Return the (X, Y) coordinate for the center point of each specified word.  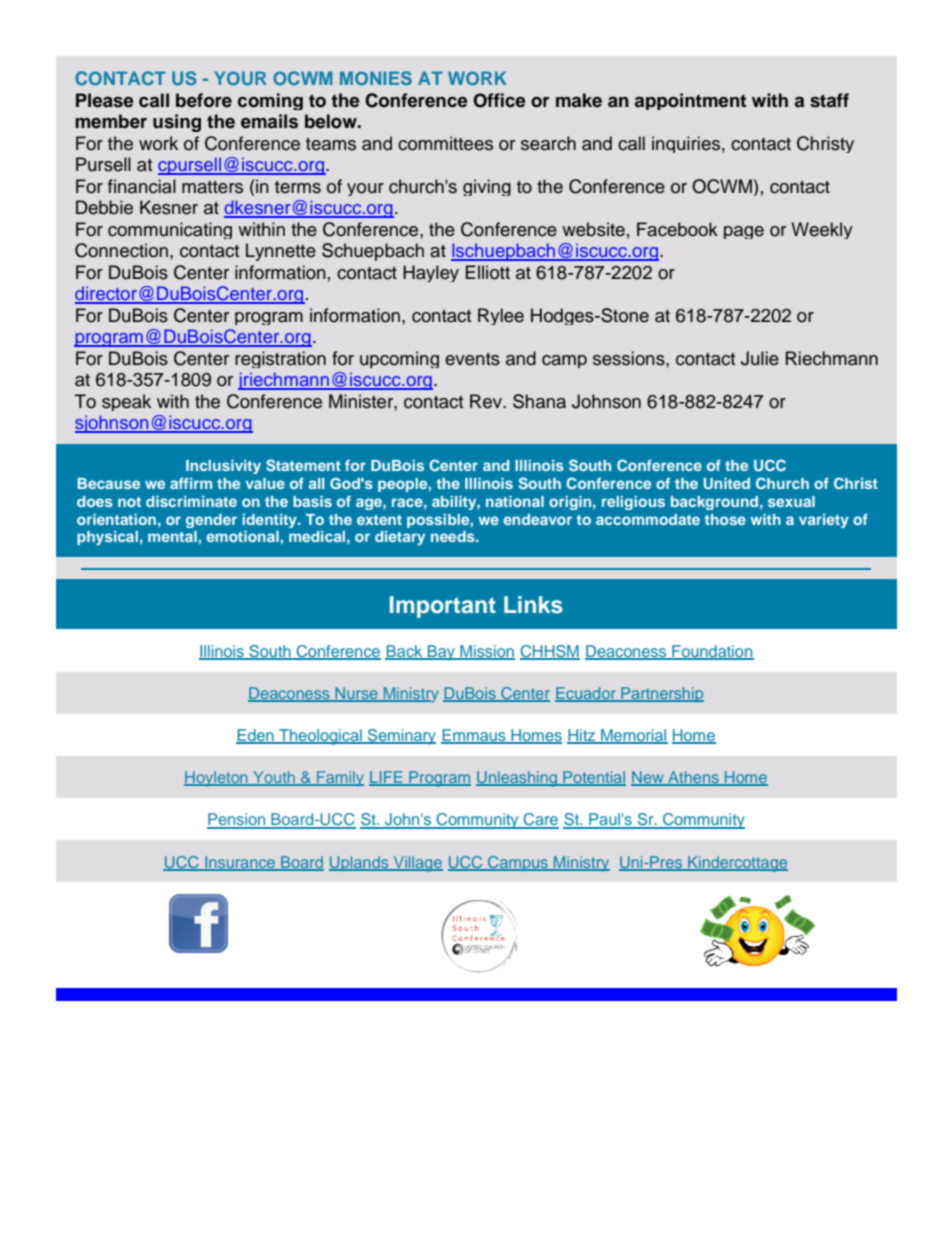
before (204, 100)
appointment (690, 101)
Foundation (712, 652)
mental (172, 536)
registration (280, 359)
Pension (237, 820)
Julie (760, 358)
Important (443, 607)
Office (499, 100)
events (472, 359)
